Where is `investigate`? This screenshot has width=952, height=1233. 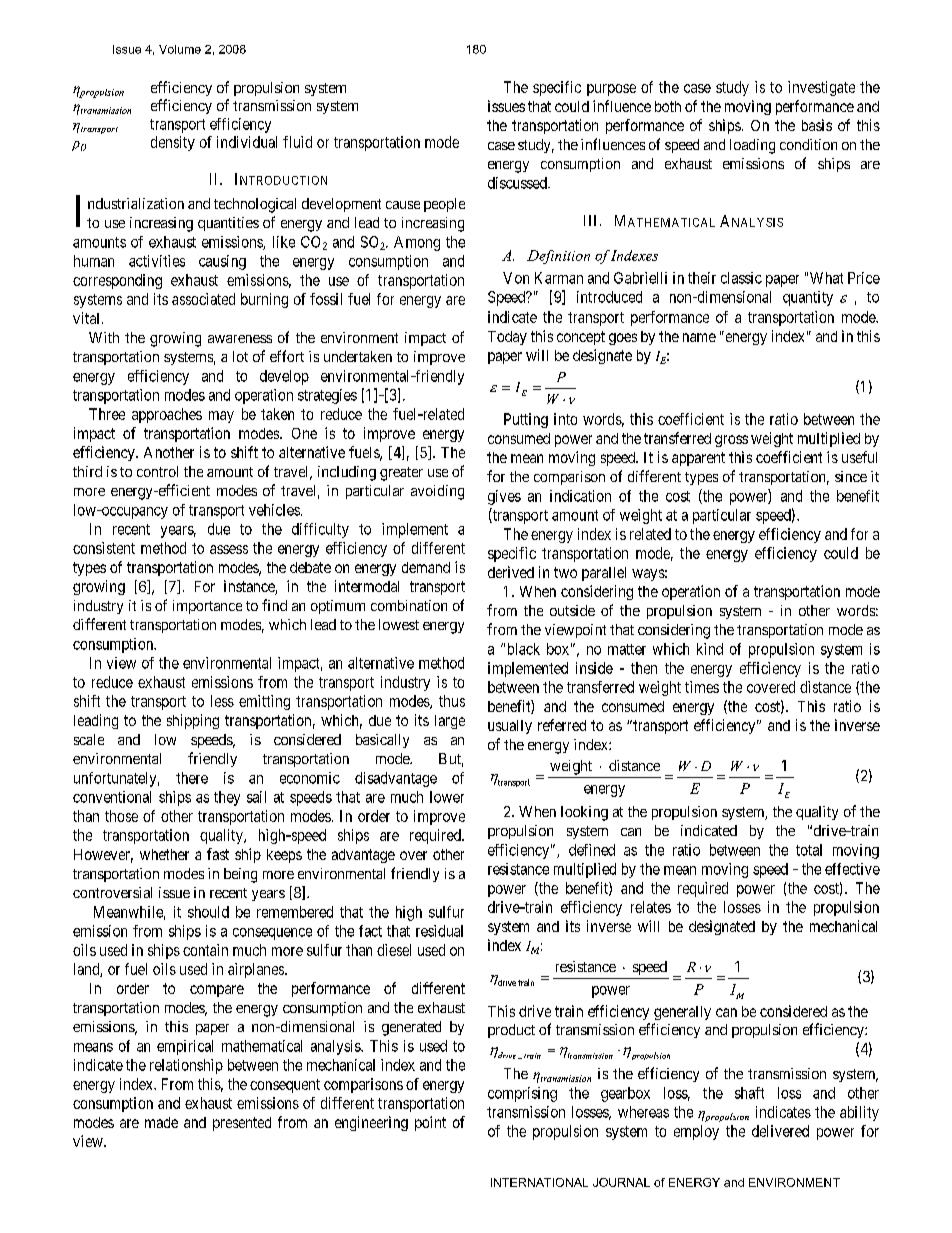
investigate is located at coordinates (821, 88).
